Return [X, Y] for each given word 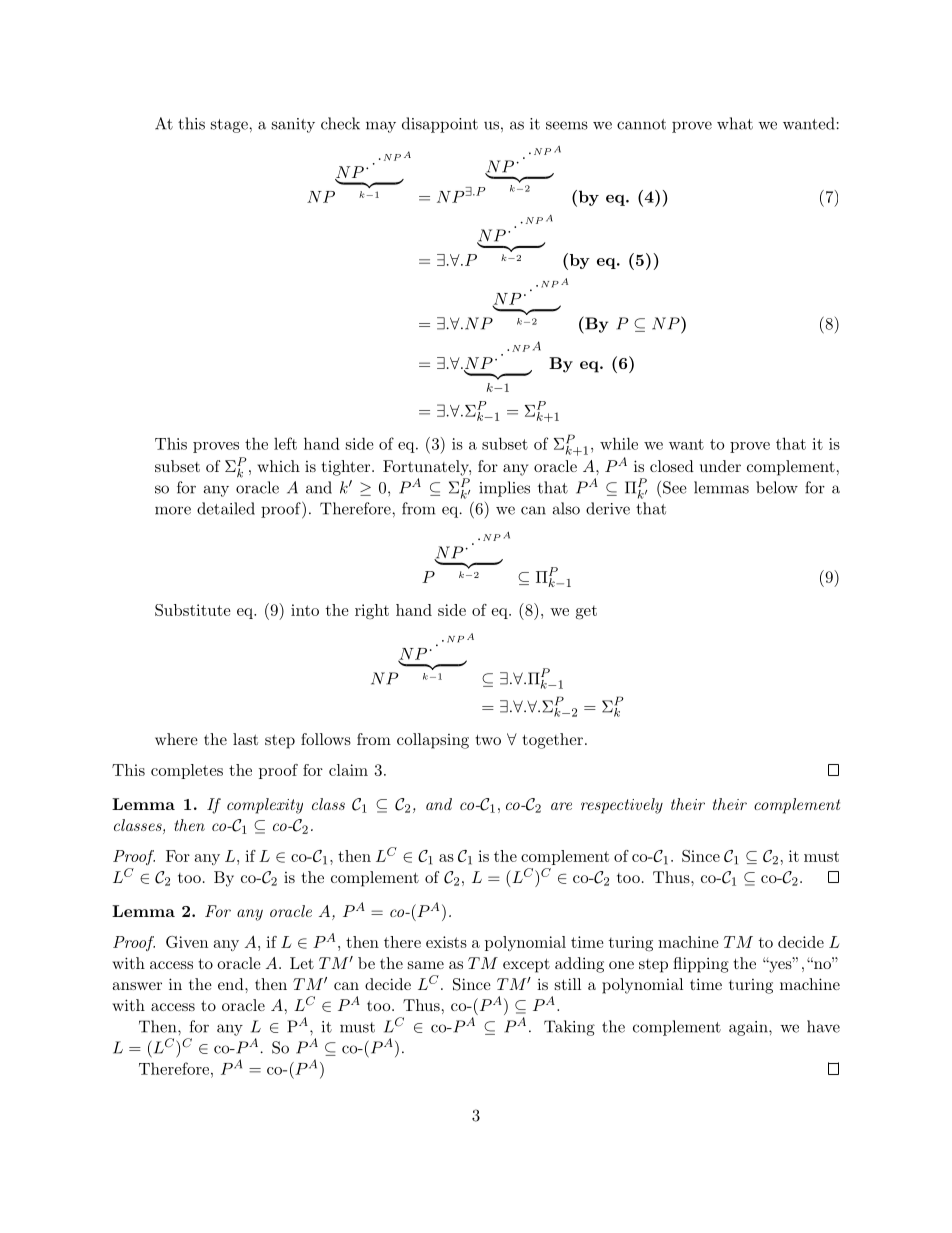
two [488, 739]
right [372, 612]
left [285, 443]
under [720, 466]
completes [187, 771]
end [232, 984]
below [777, 487]
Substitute [193, 610]
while [619, 443]
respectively [622, 806]
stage [230, 126]
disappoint [440, 125]
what [735, 123]
